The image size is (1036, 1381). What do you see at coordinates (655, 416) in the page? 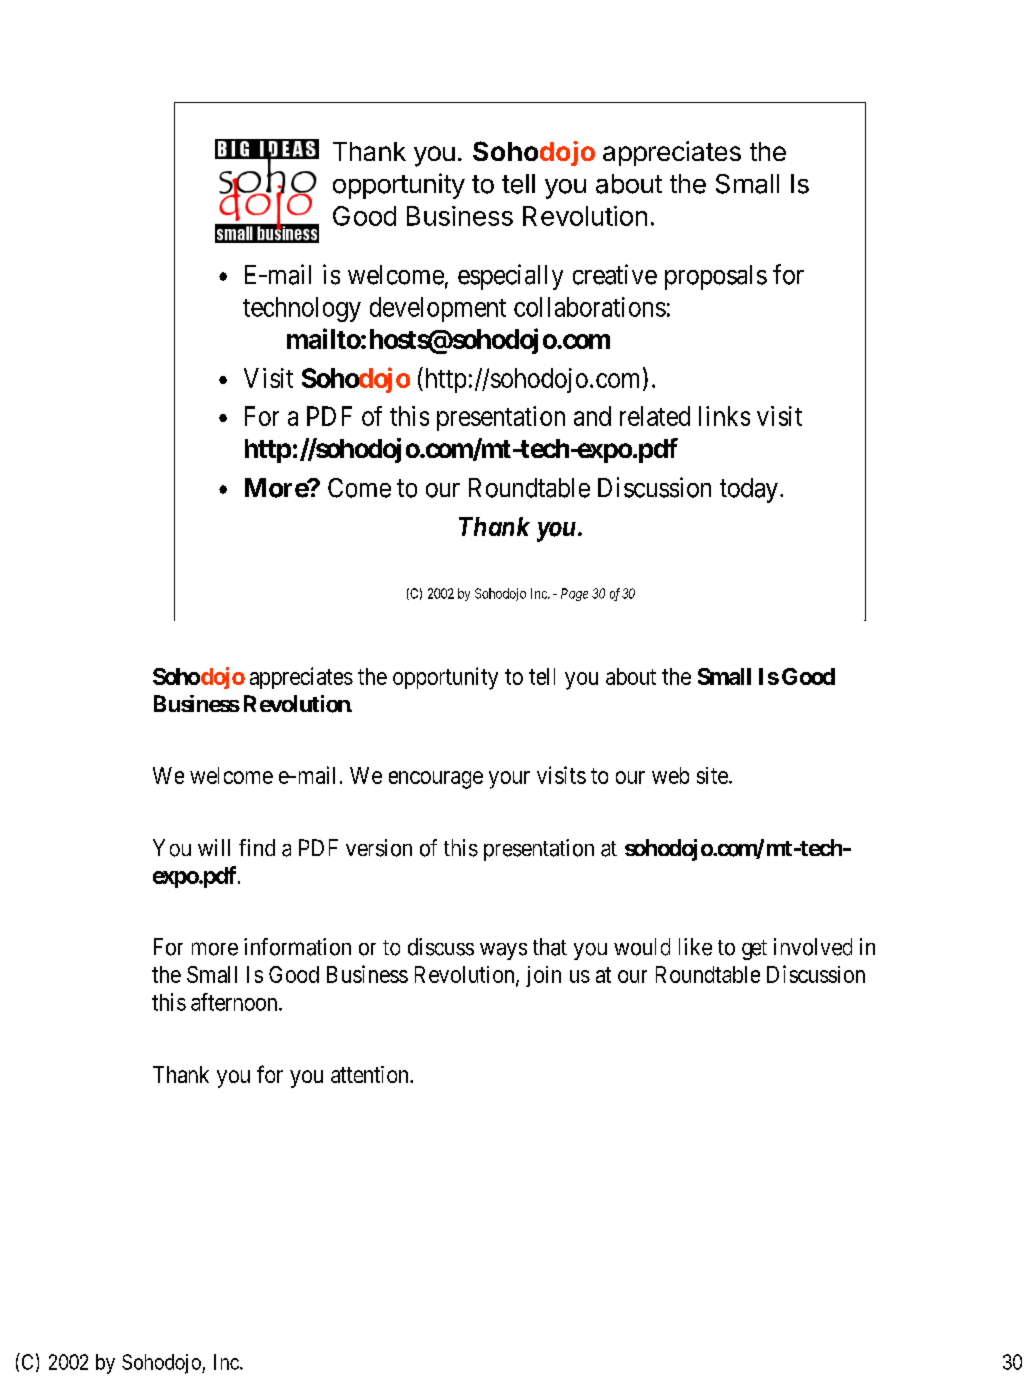
I see `related` at bounding box center [655, 416].
